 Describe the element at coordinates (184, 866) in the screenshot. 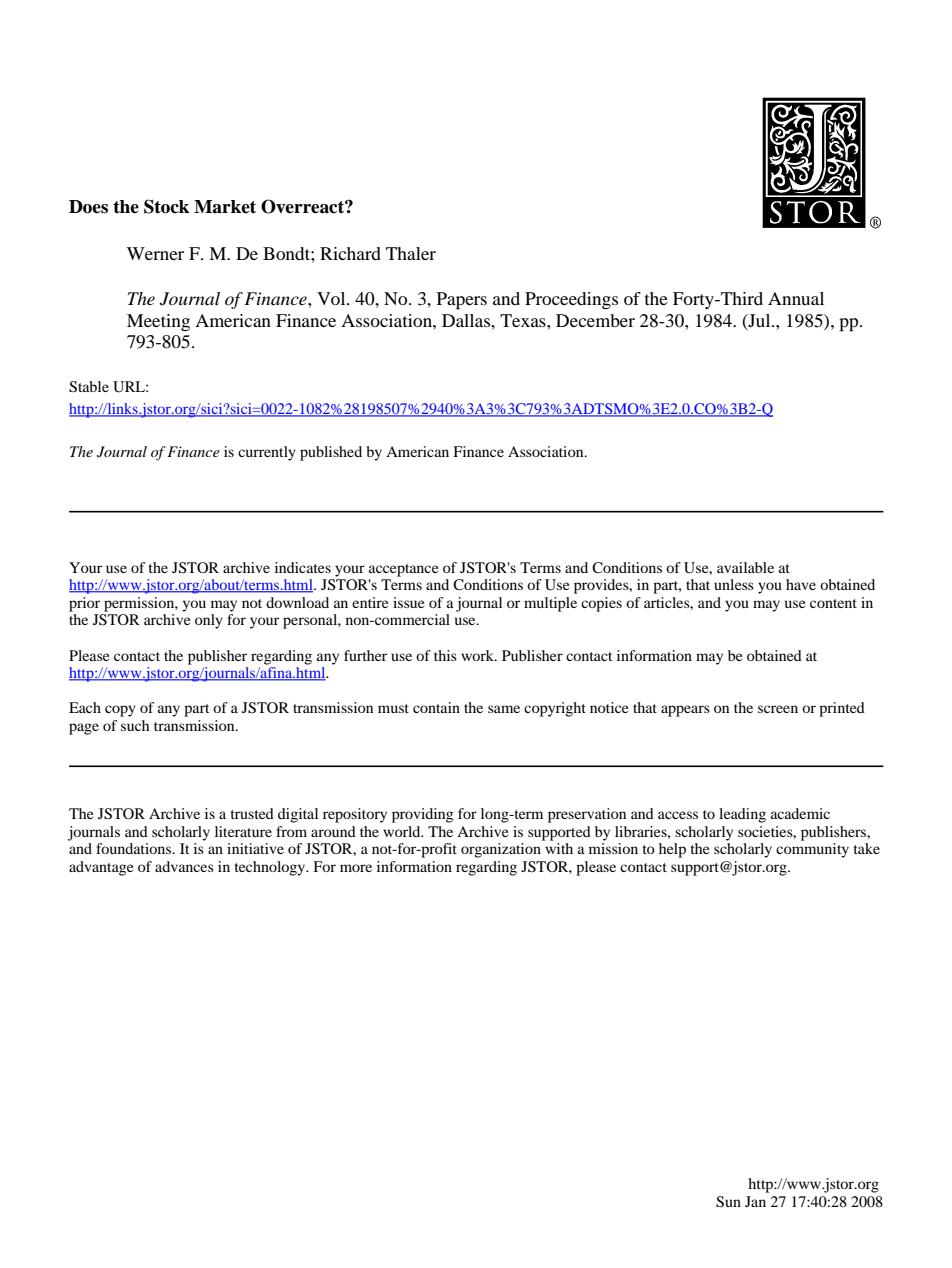

I see `advances` at that location.
